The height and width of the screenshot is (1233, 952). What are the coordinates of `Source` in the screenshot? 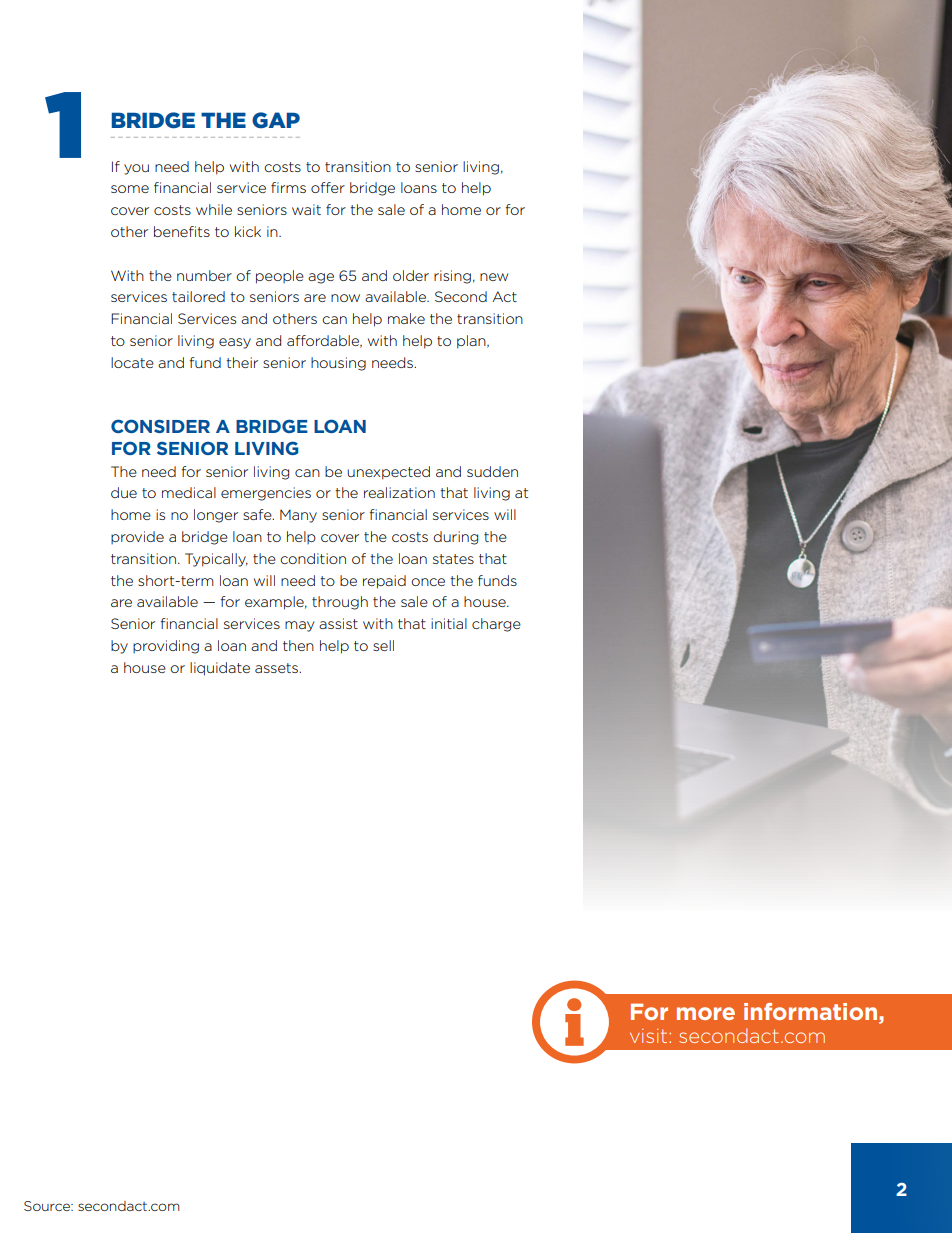 It's located at (48, 1206).
